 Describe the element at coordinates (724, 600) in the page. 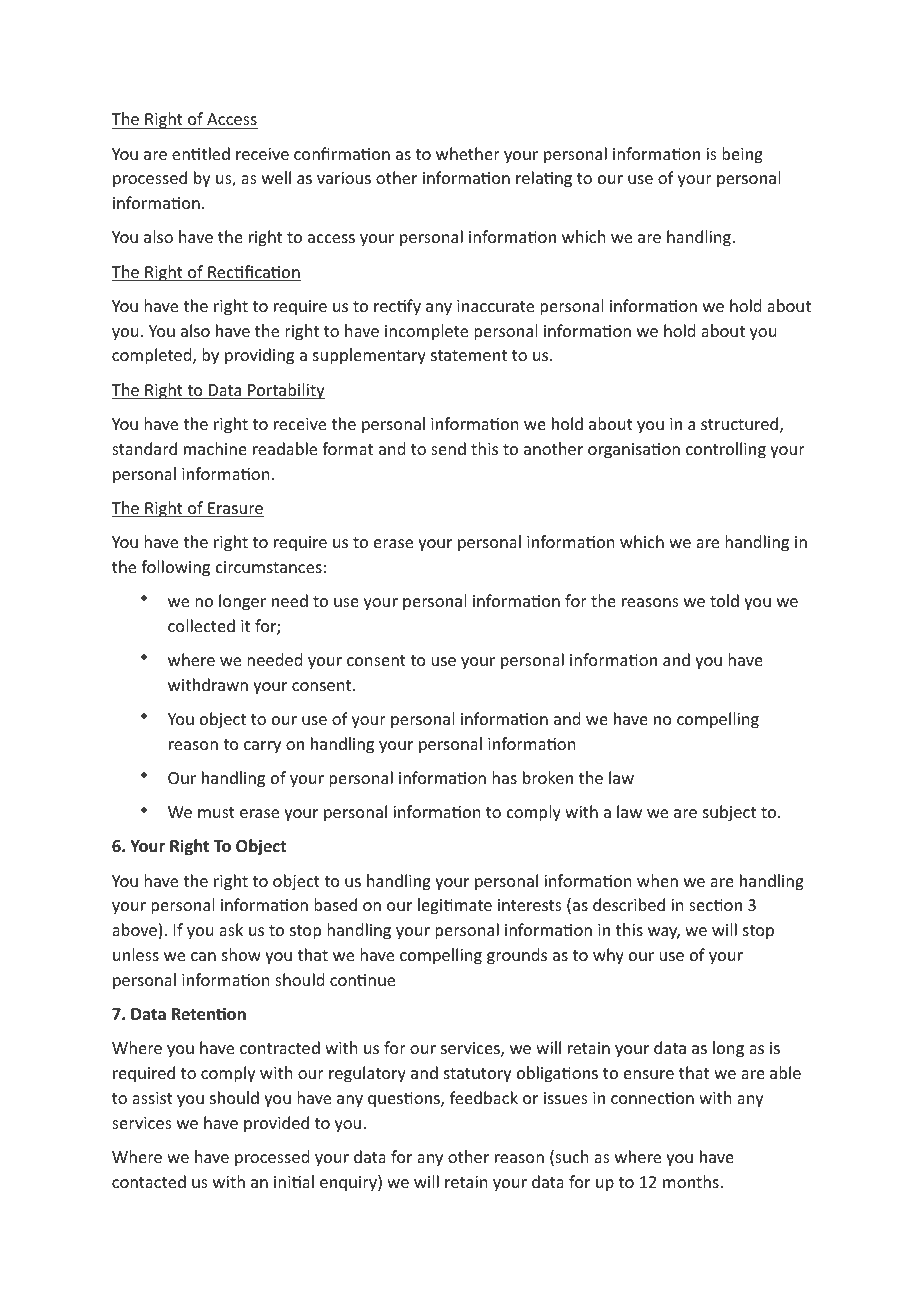

I see `told` at that location.
